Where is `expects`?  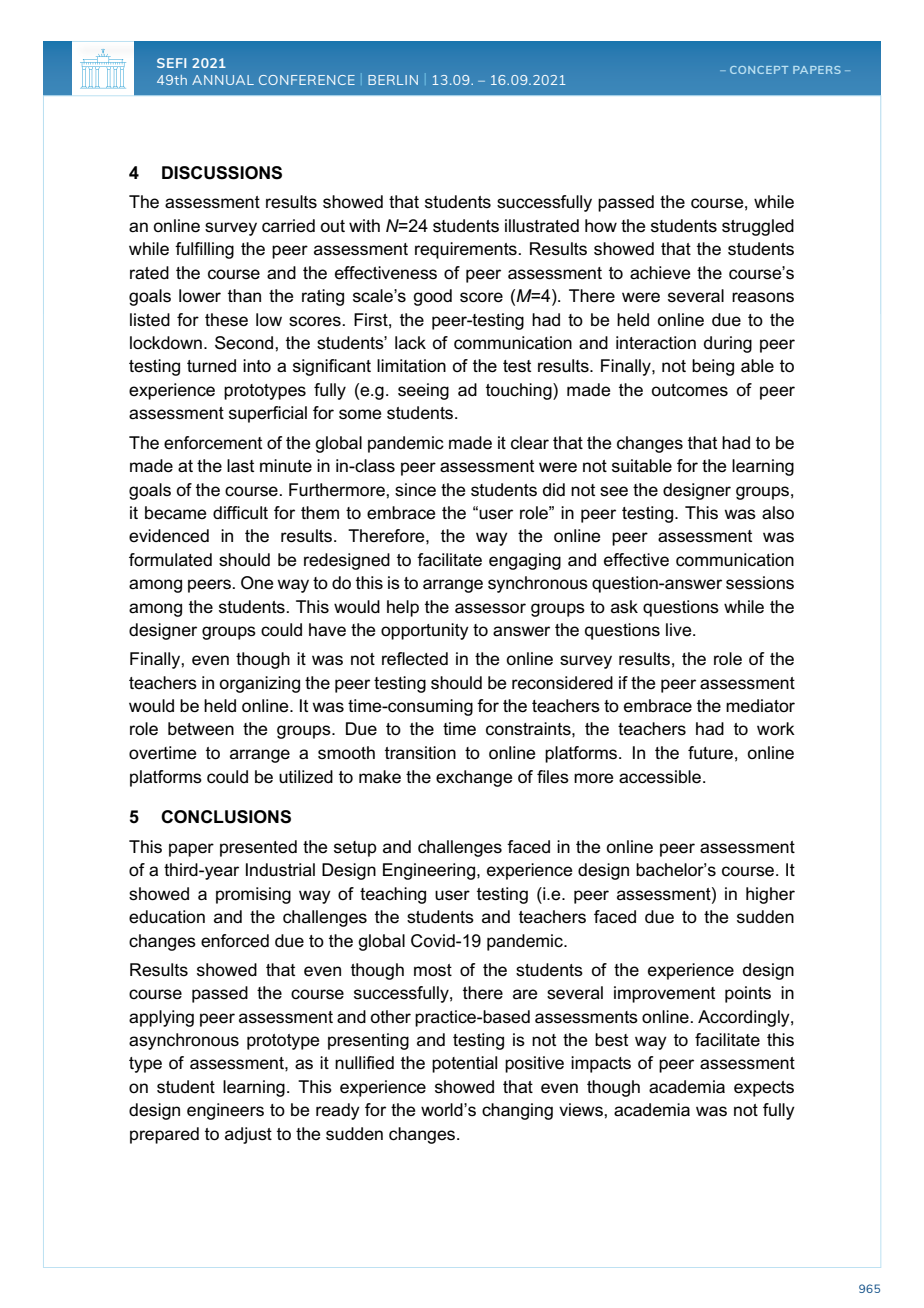
expects is located at coordinates (764, 1089).
